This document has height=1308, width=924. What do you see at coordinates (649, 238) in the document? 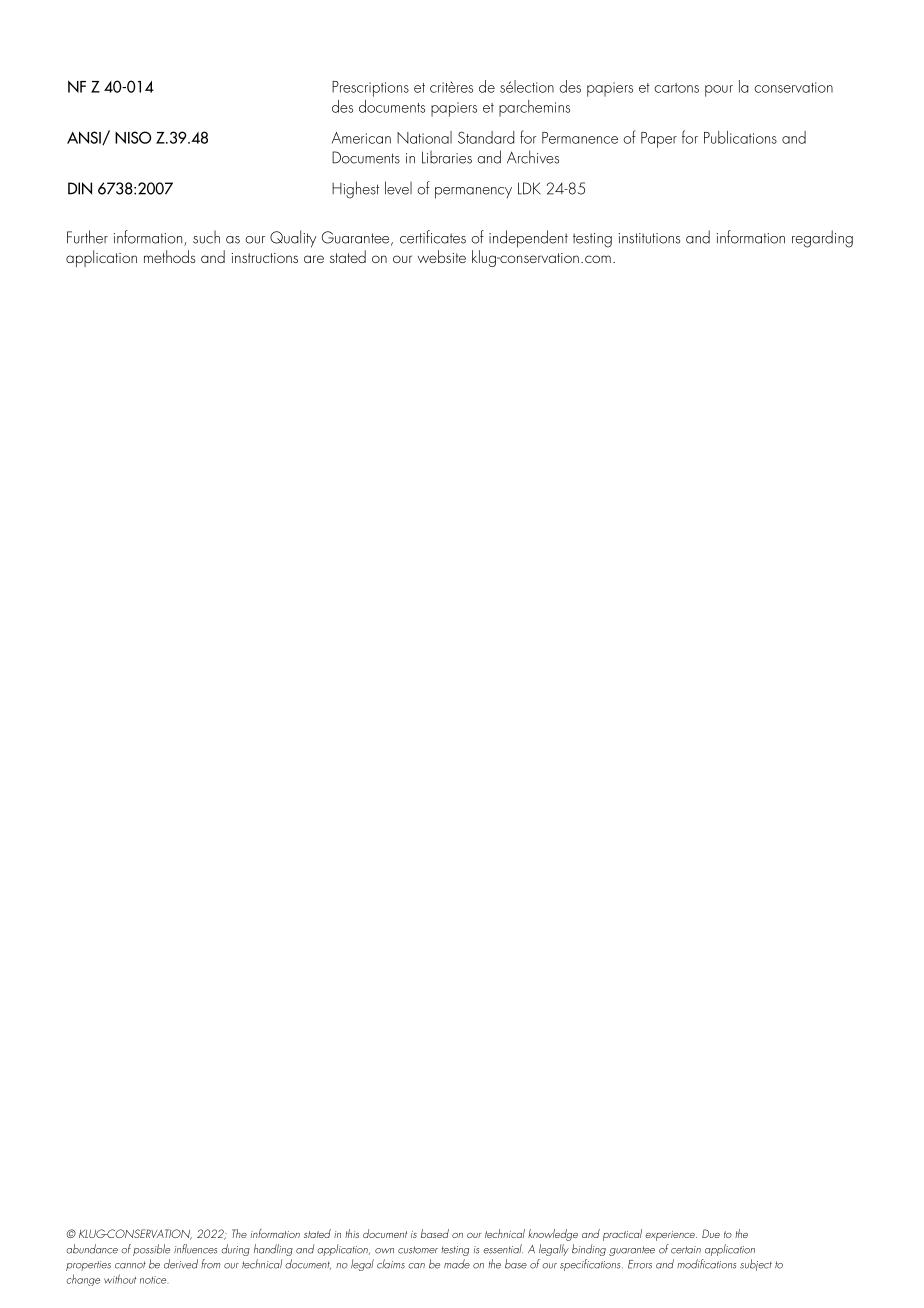
I see `institutions` at bounding box center [649, 238].
